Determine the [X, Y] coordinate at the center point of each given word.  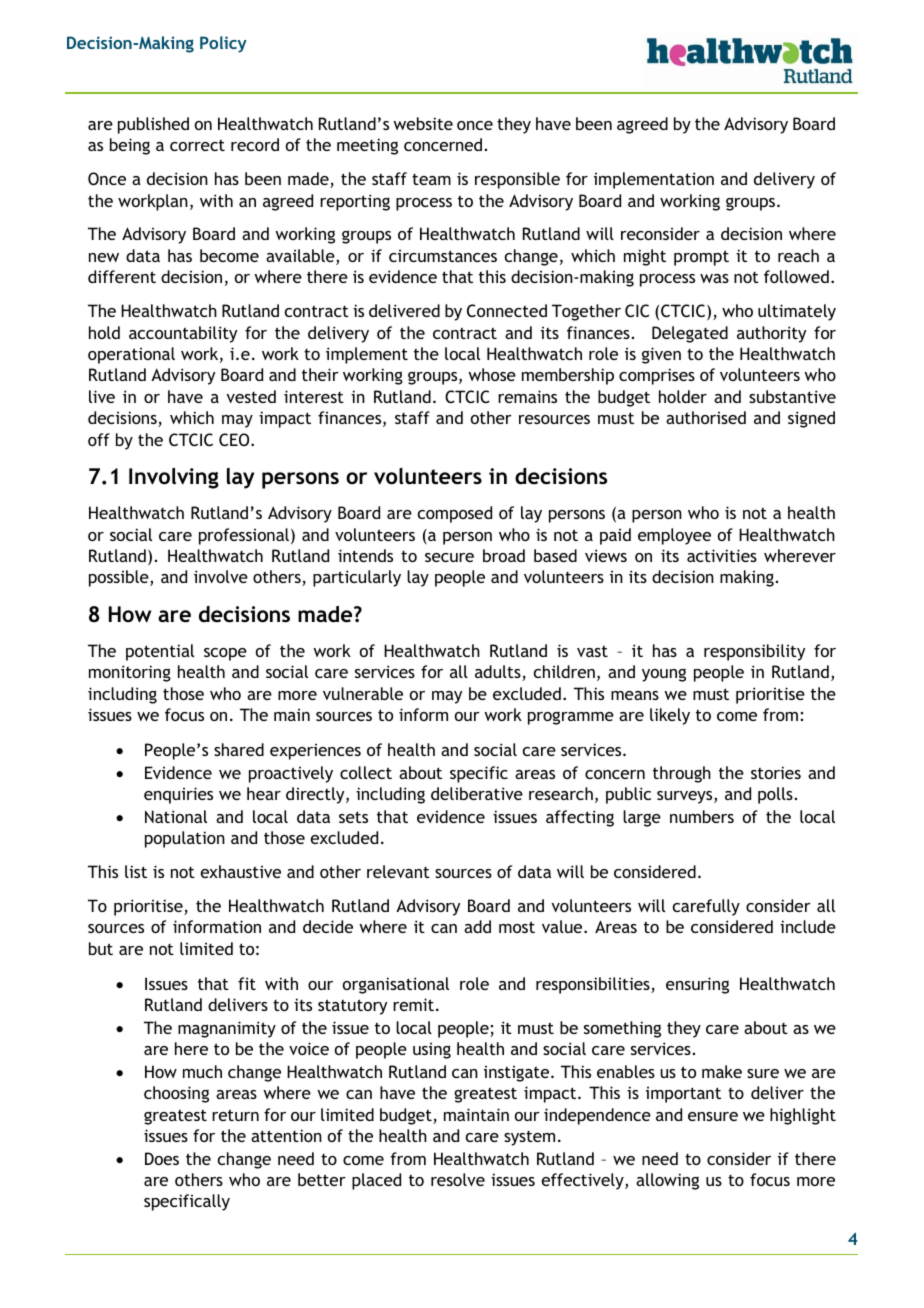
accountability [183, 334]
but [101, 948]
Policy [223, 44]
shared [239, 749]
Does [162, 1158]
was [714, 278]
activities [722, 555]
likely [670, 716]
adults [499, 673]
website [423, 123]
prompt [701, 258]
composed [455, 514]
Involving [174, 478]
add [477, 926]
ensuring [697, 985]
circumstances [443, 256]
